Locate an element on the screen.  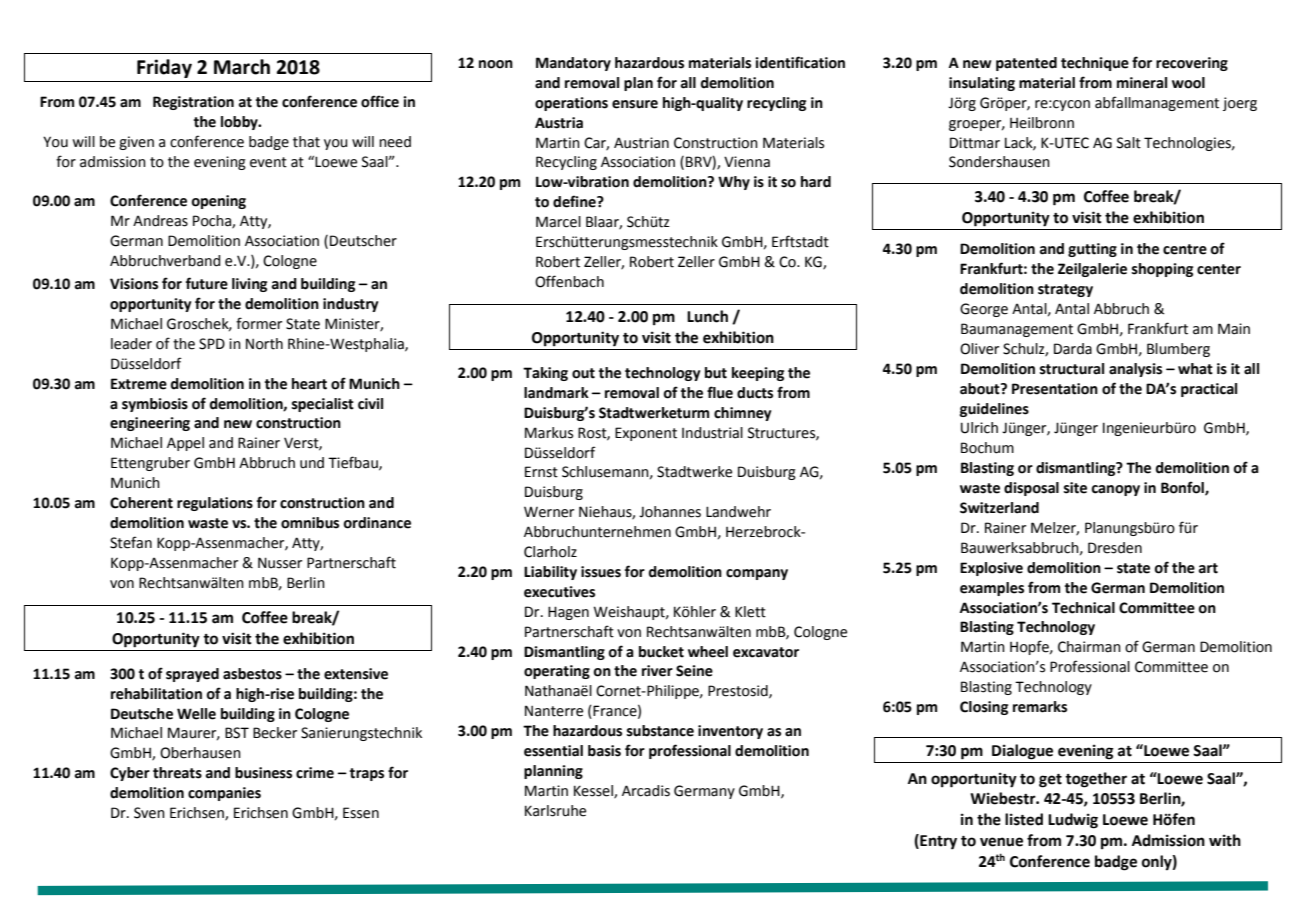
Industrial is located at coordinates (712, 433).
